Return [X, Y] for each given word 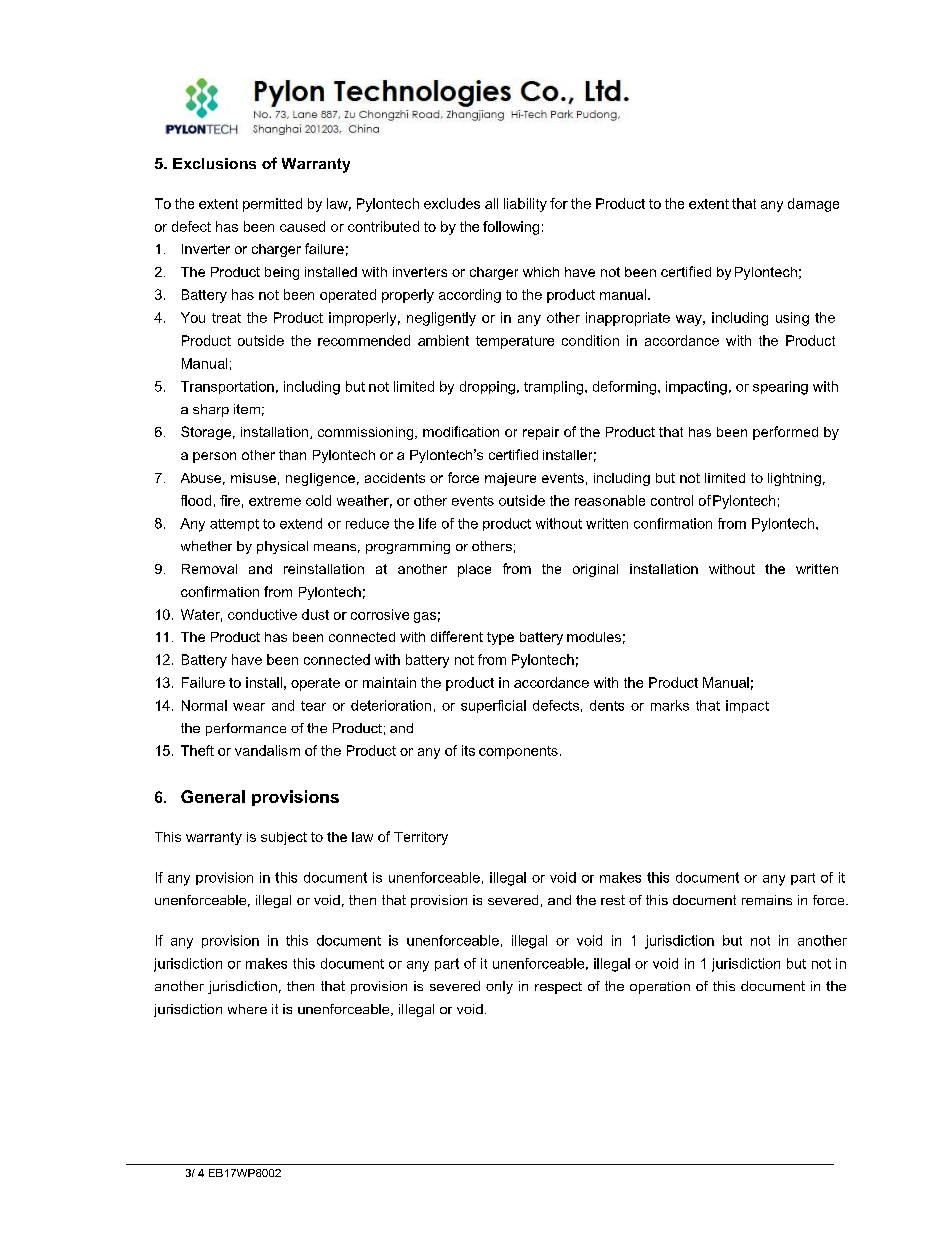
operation [660, 987]
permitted [272, 205]
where [247, 1009]
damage [813, 205]
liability [525, 205]
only [499, 987]
